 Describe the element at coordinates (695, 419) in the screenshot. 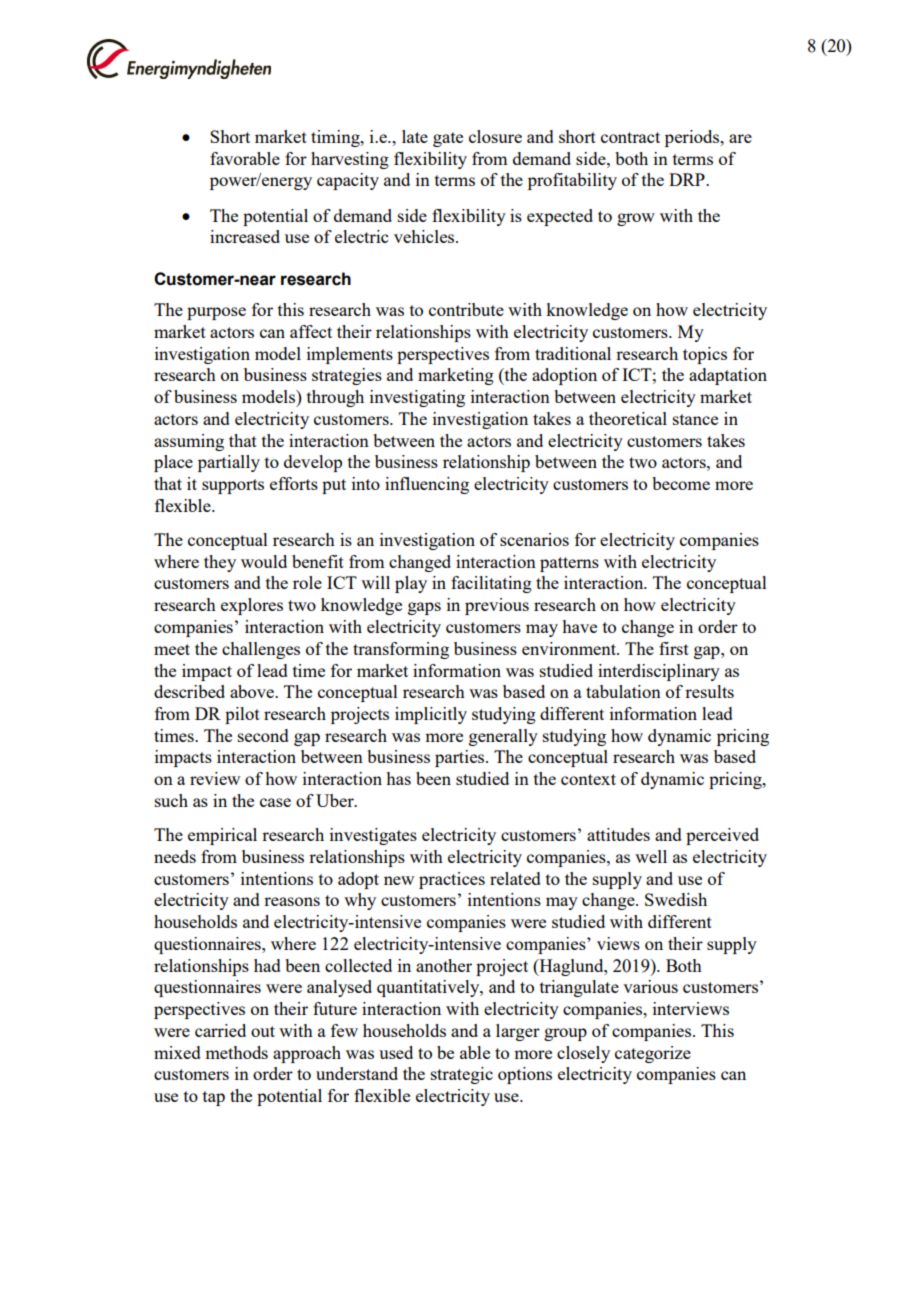

I see `stance` at that location.
